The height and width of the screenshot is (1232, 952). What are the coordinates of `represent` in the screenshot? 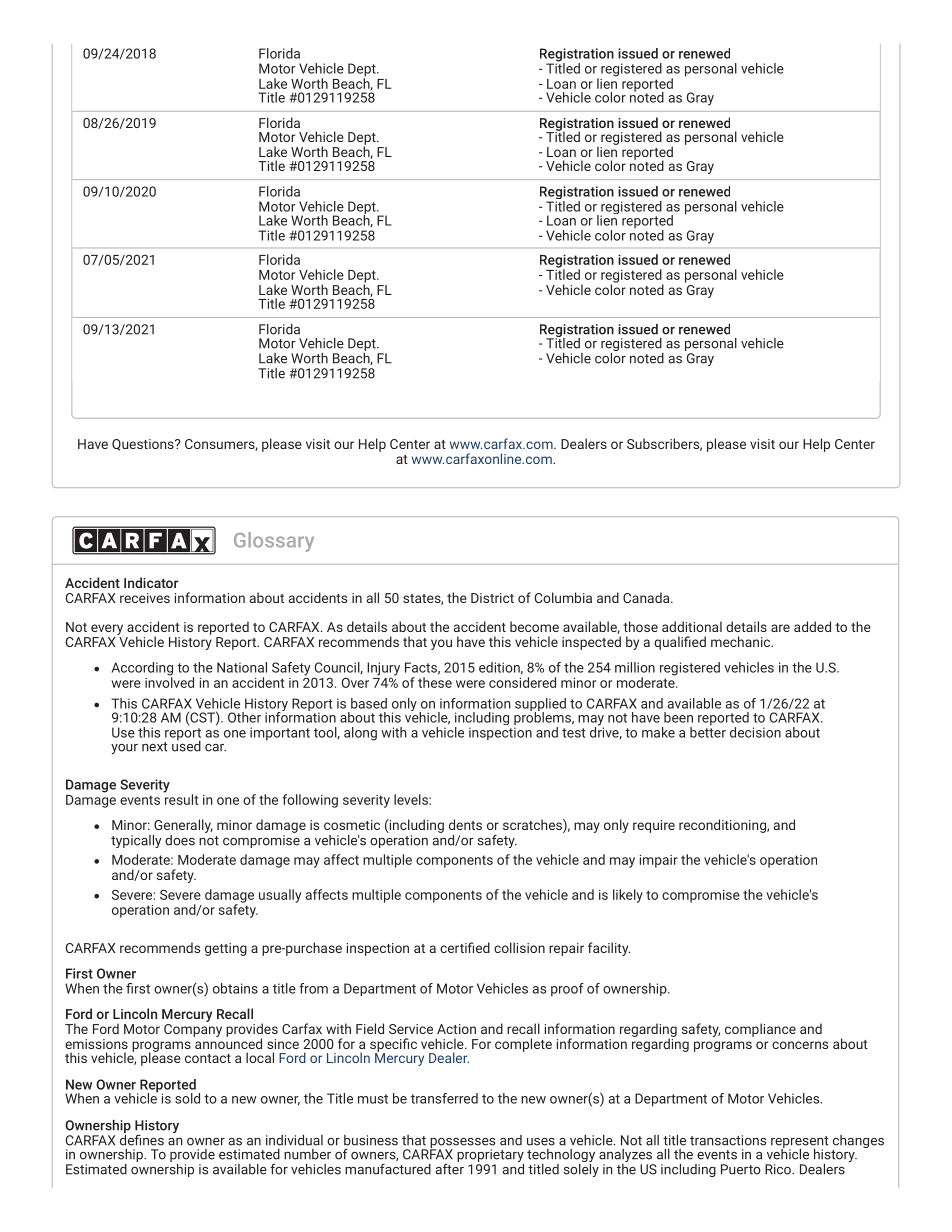 It's located at (800, 1143).
